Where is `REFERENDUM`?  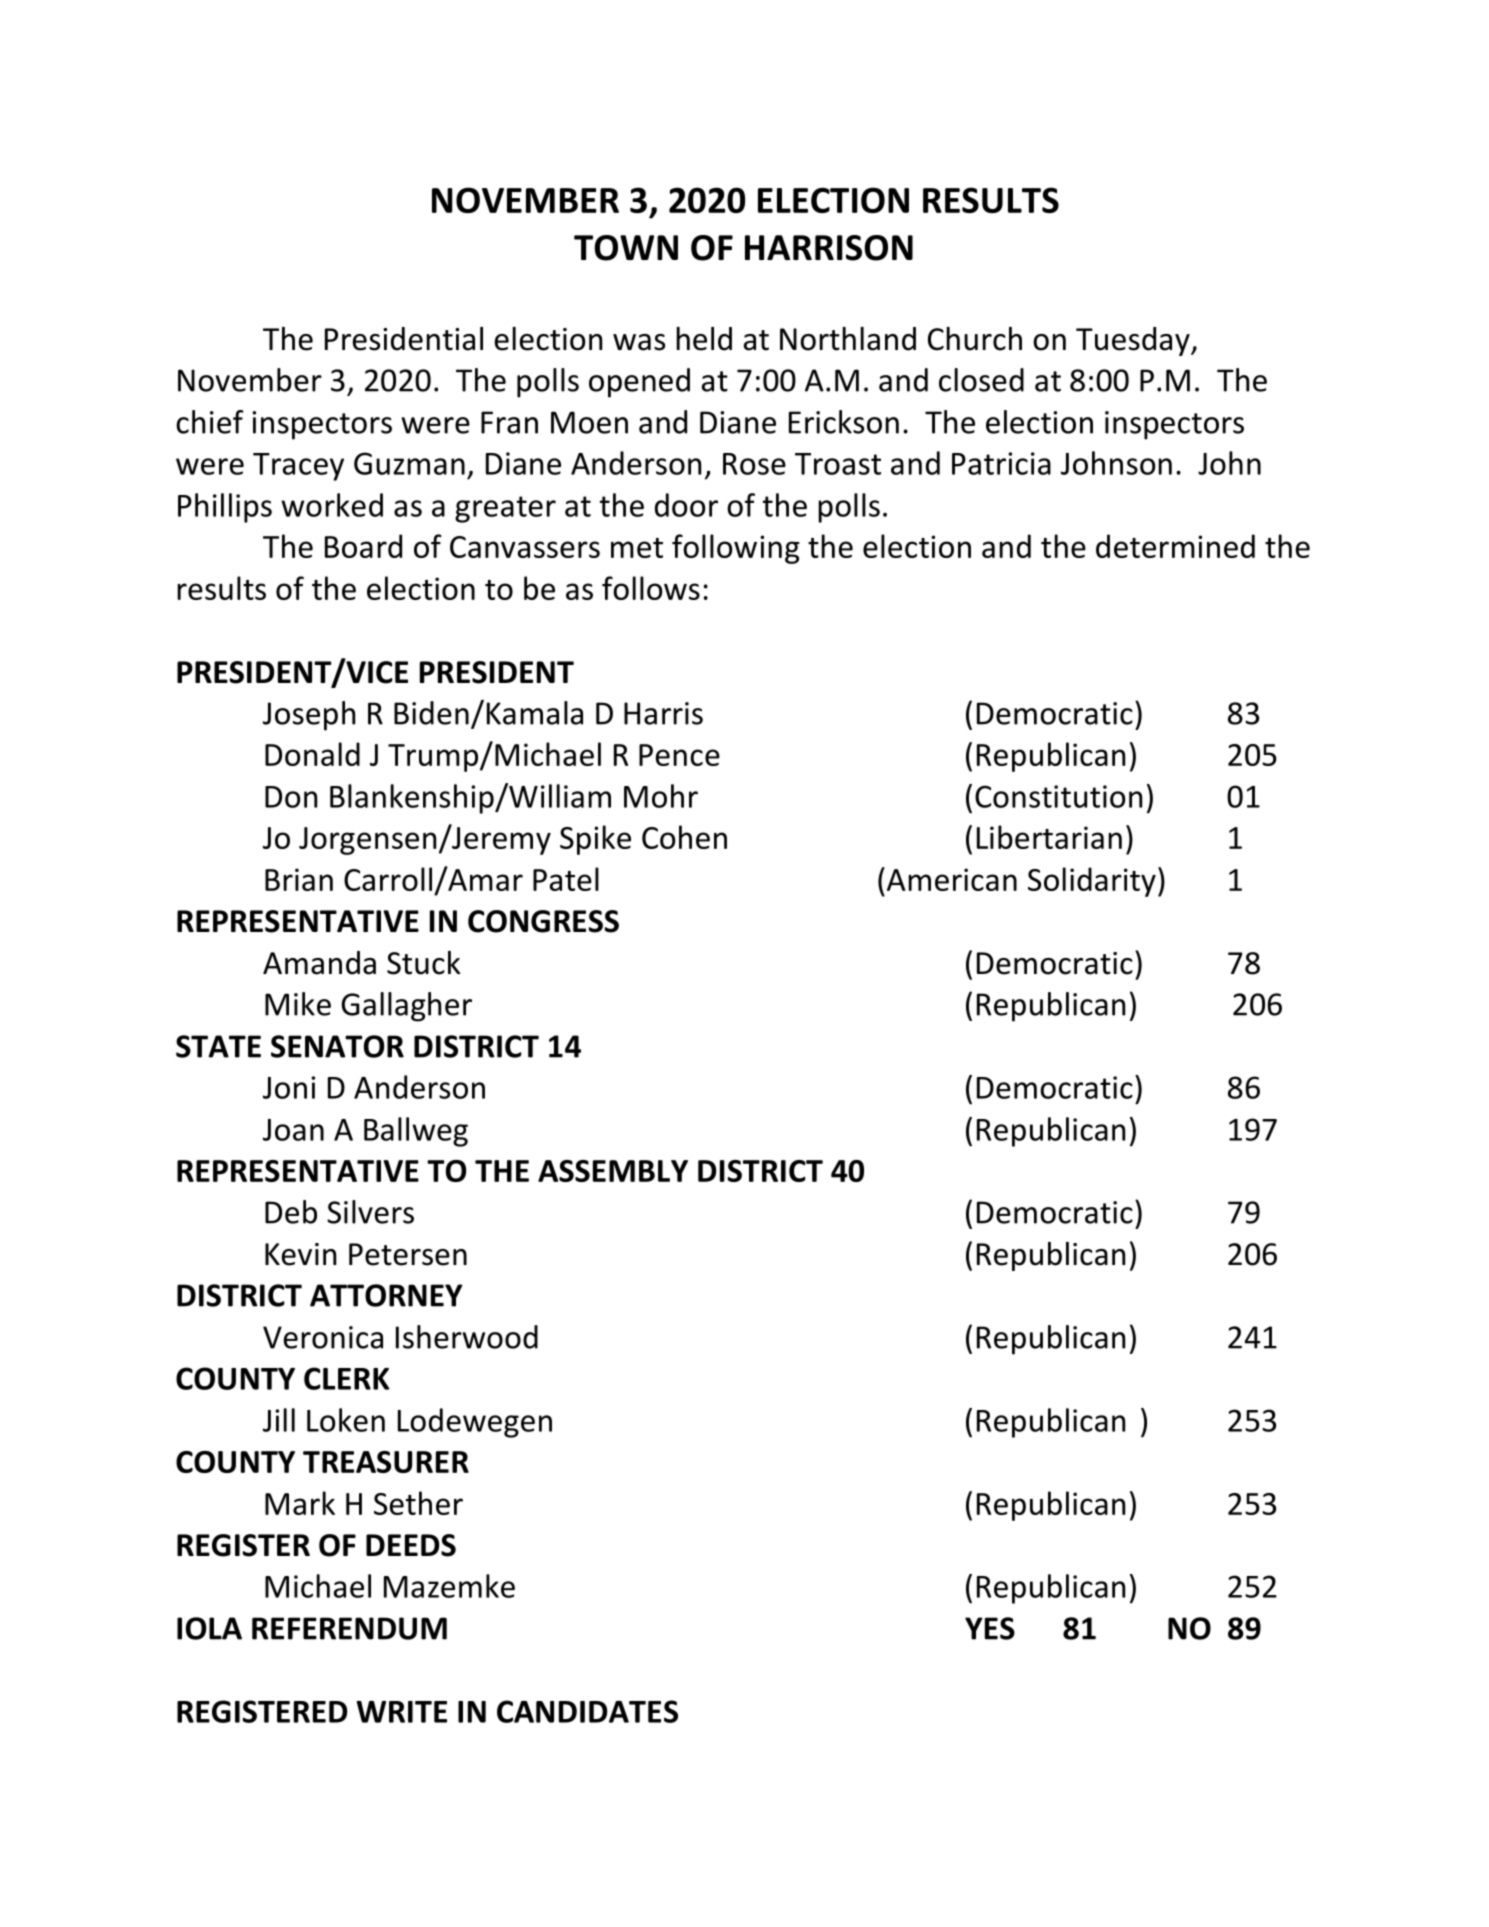 REFERENDUM is located at coordinates (349, 1628).
